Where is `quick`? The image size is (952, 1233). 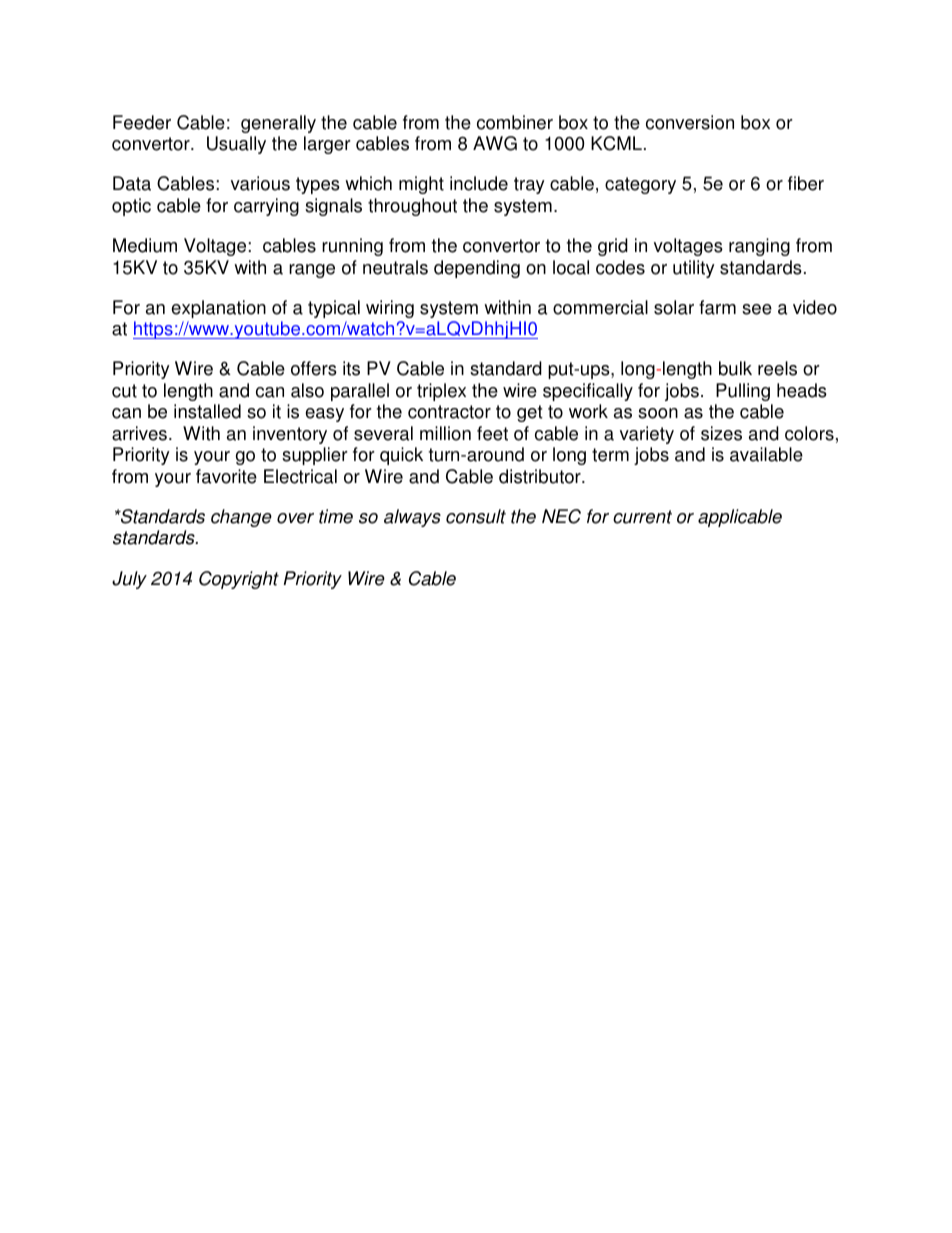
quick is located at coordinates (401, 456).
